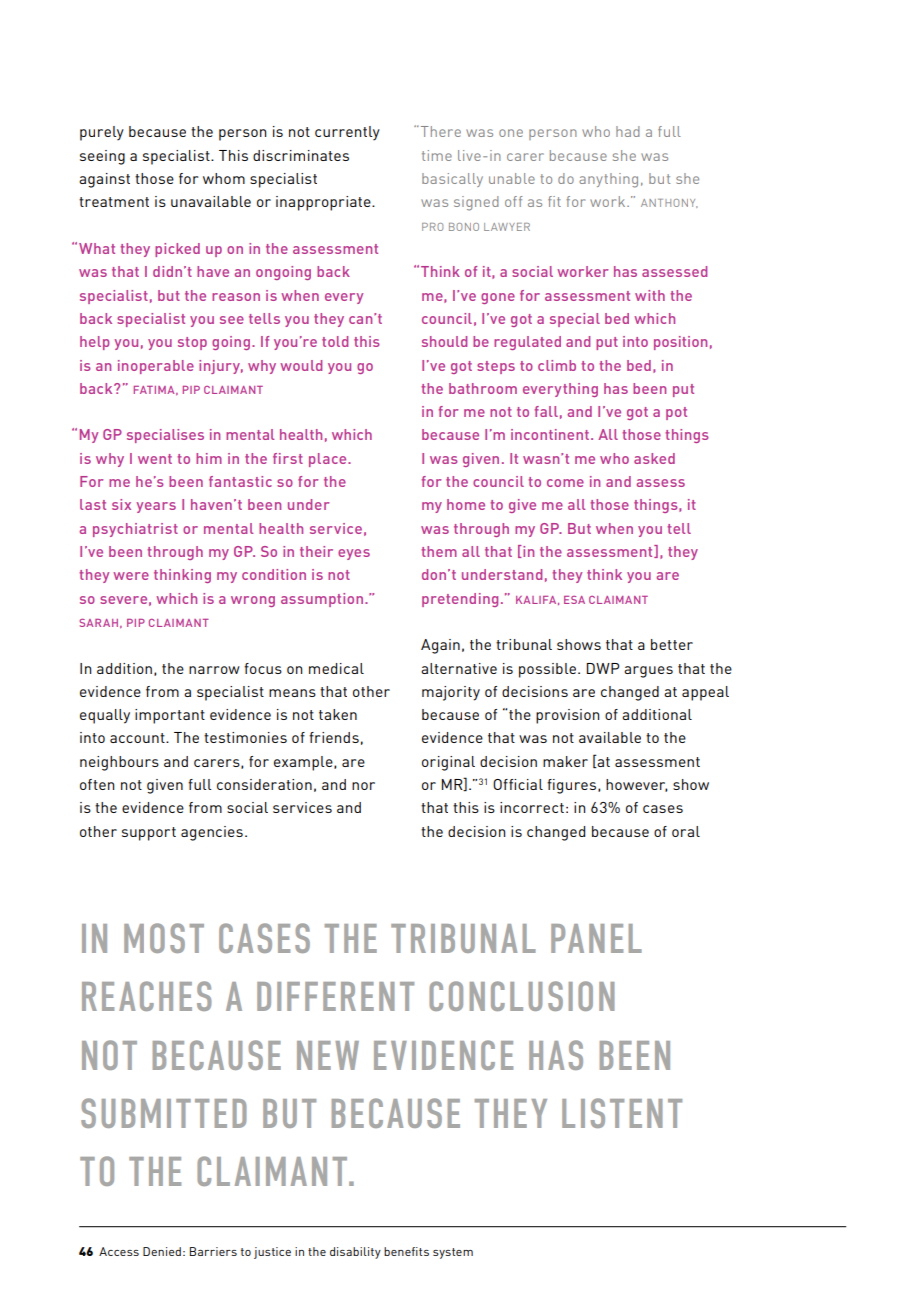 This screenshot has width=924, height=1308. I want to click on PANEL, so click(596, 938).
